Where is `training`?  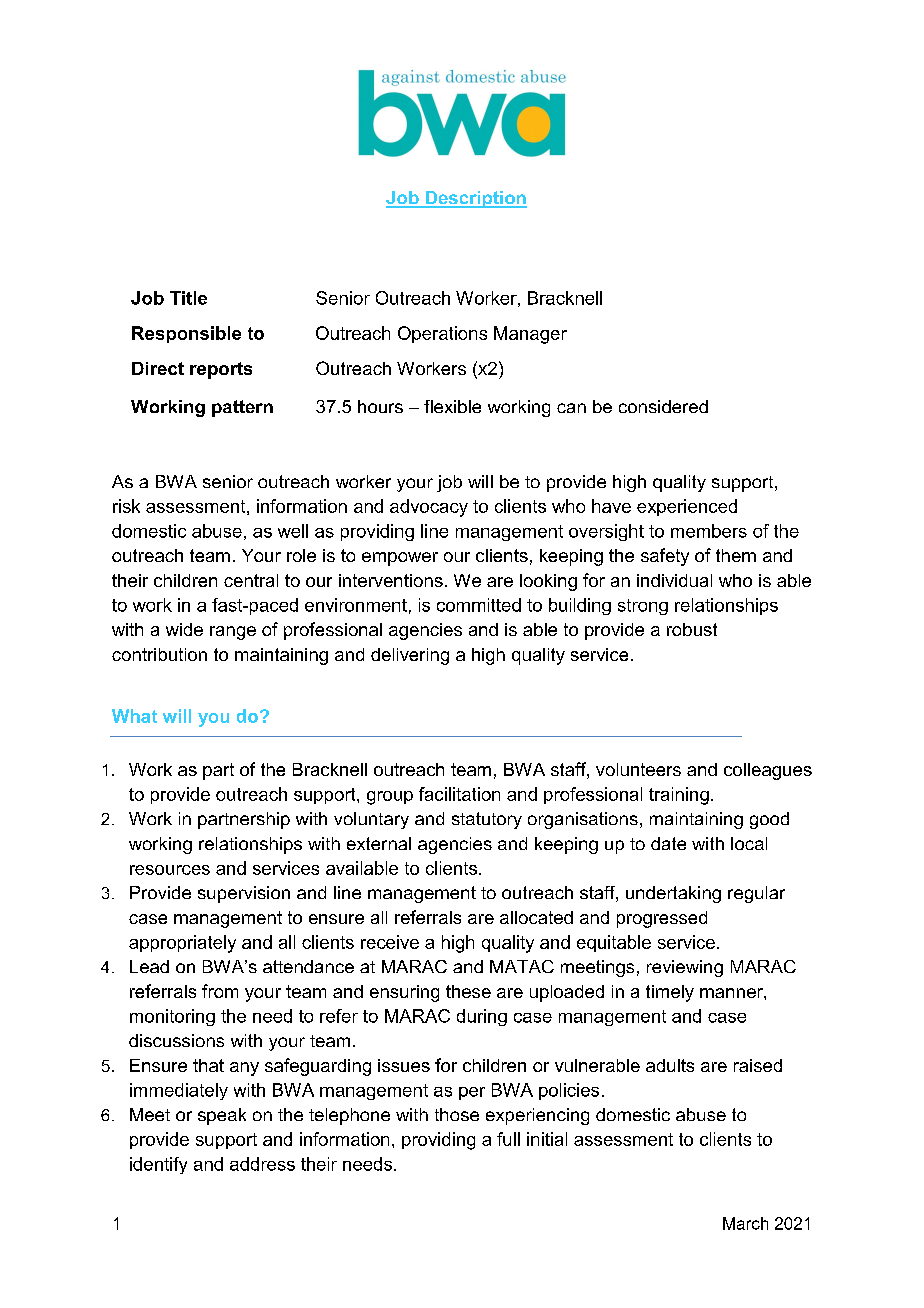
training is located at coordinates (679, 796).
